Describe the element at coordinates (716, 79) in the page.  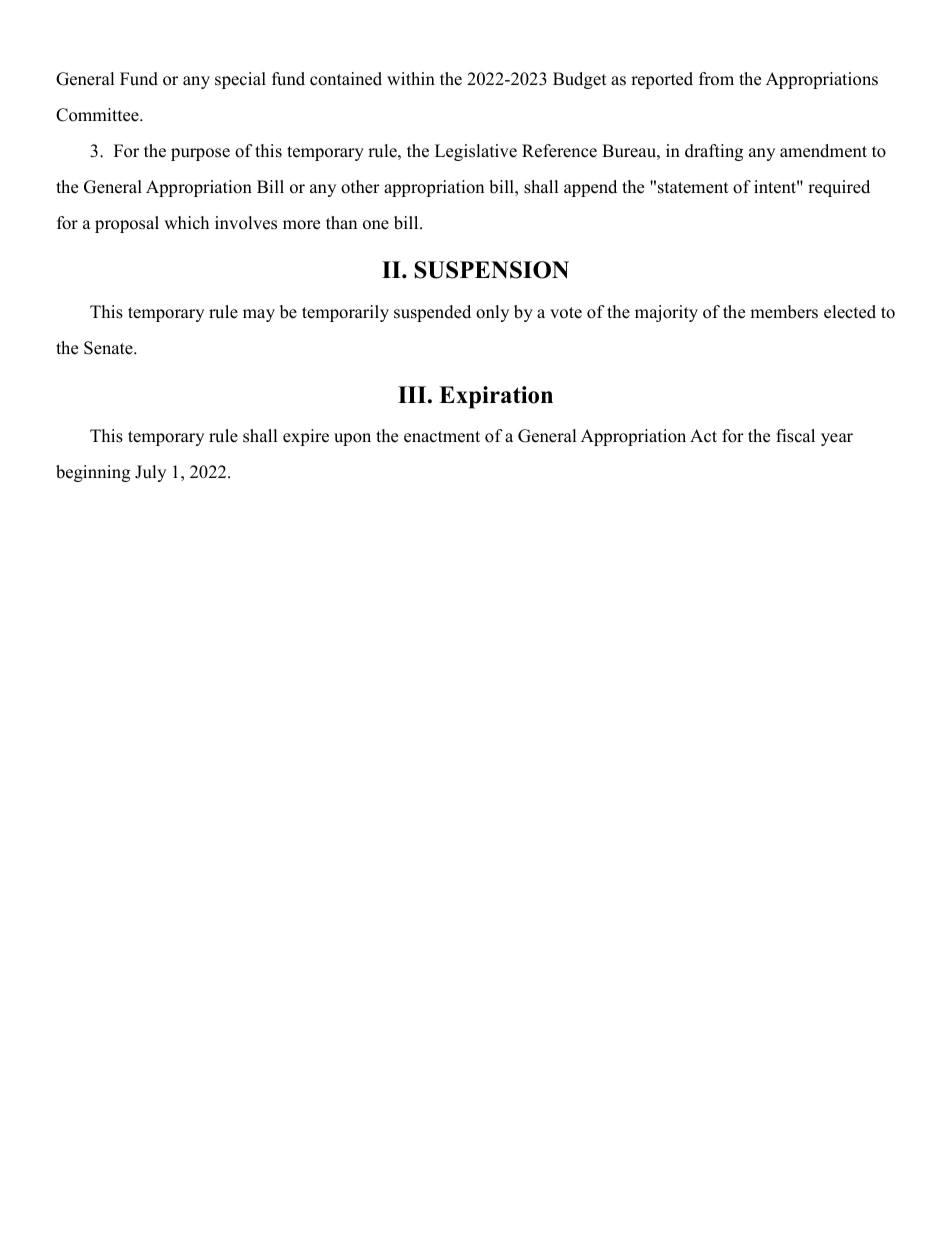
I see `from` at that location.
